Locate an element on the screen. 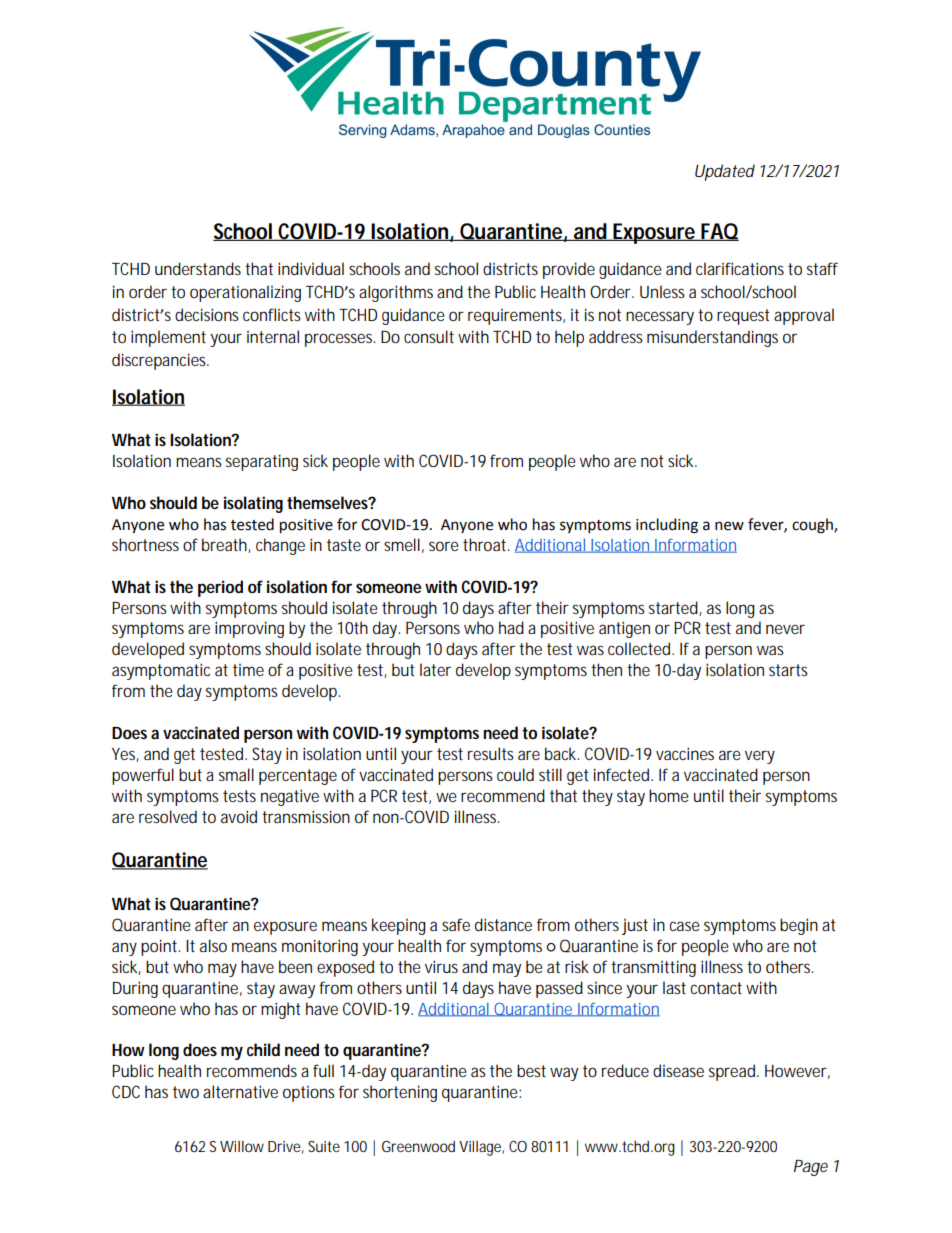  two is located at coordinates (186, 1092).
